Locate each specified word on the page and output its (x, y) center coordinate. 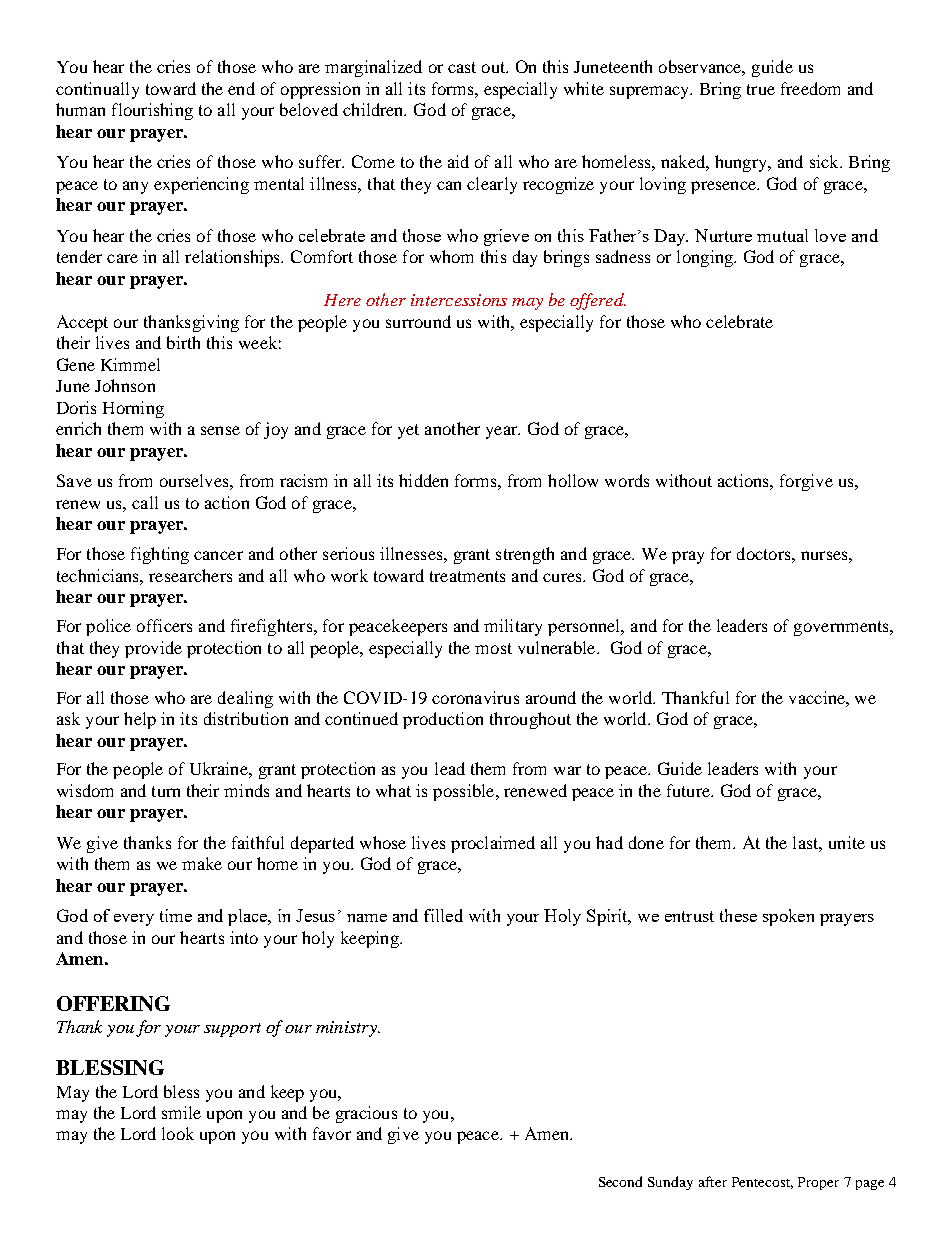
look (178, 1133)
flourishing (152, 111)
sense (220, 430)
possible (465, 792)
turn (166, 791)
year (503, 432)
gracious (366, 1114)
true (761, 89)
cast (462, 67)
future (689, 790)
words (627, 480)
